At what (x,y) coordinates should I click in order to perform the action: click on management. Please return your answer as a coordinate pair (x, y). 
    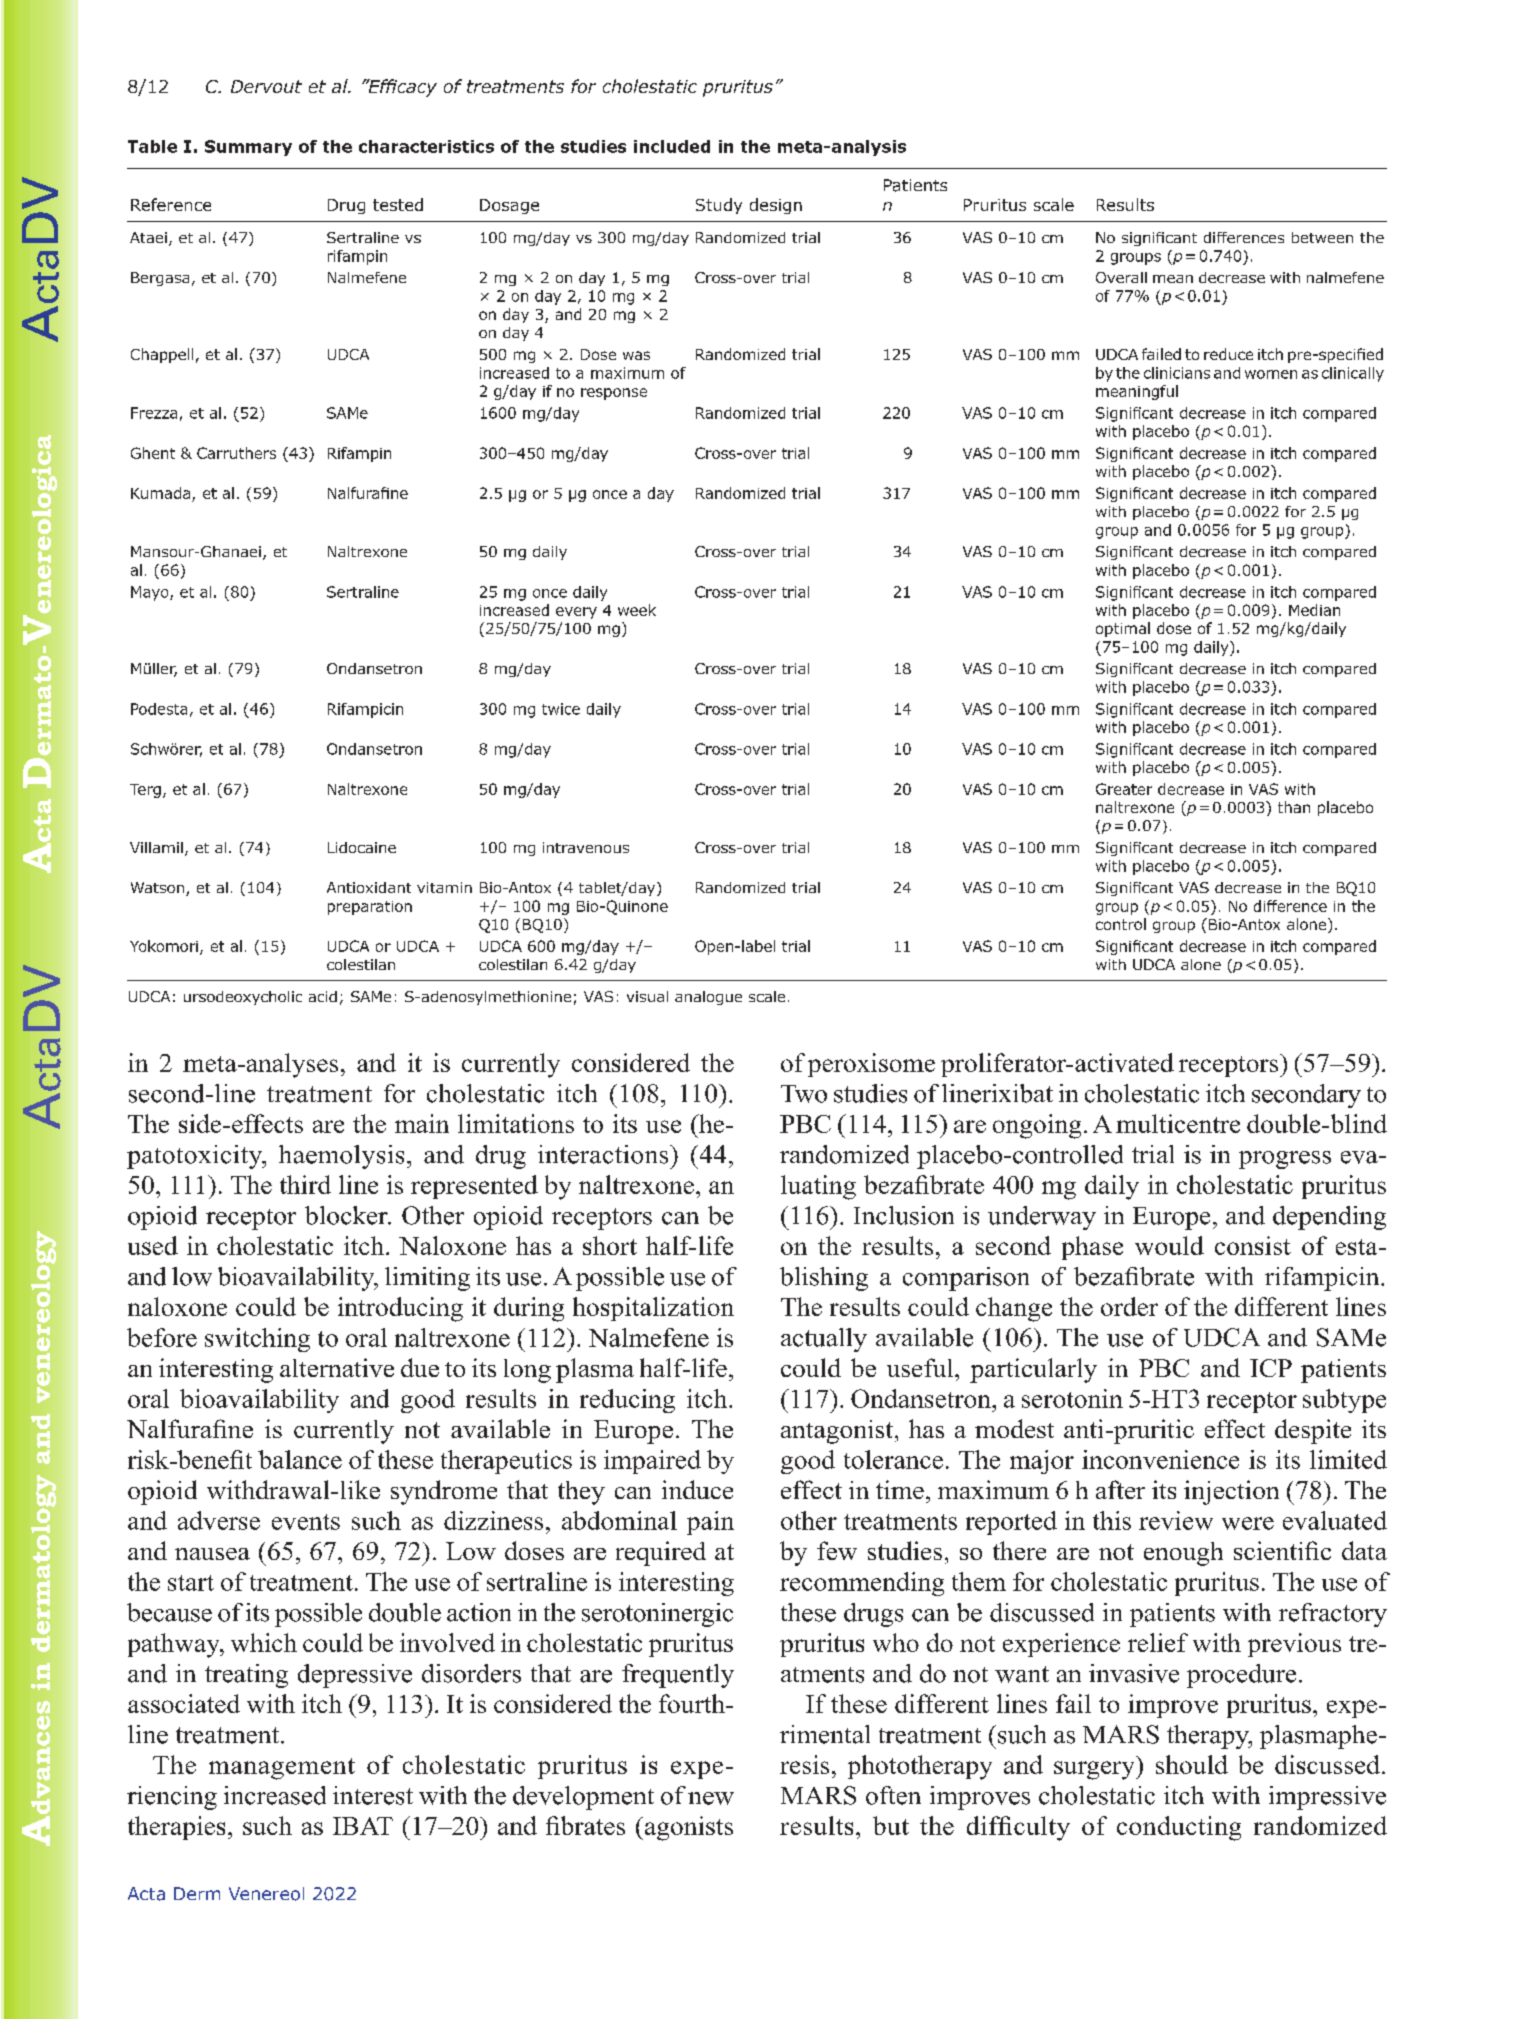
    Looking at the image, I should click on (282, 1769).
